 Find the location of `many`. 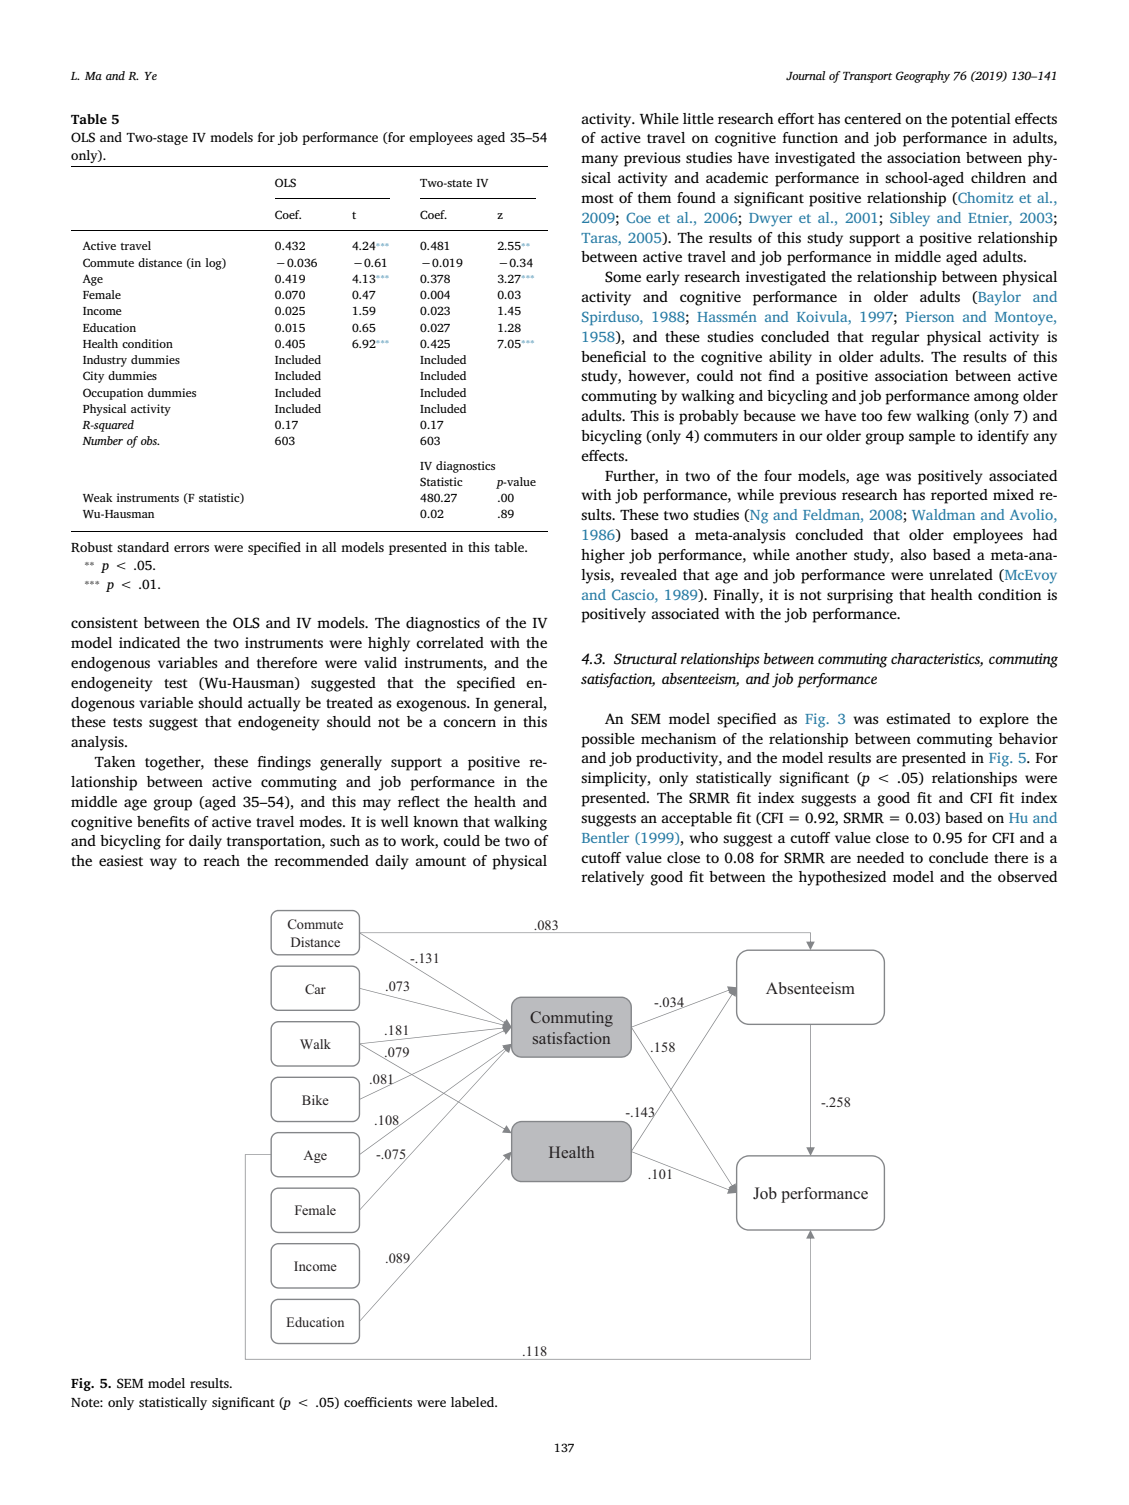

many is located at coordinates (599, 161).
